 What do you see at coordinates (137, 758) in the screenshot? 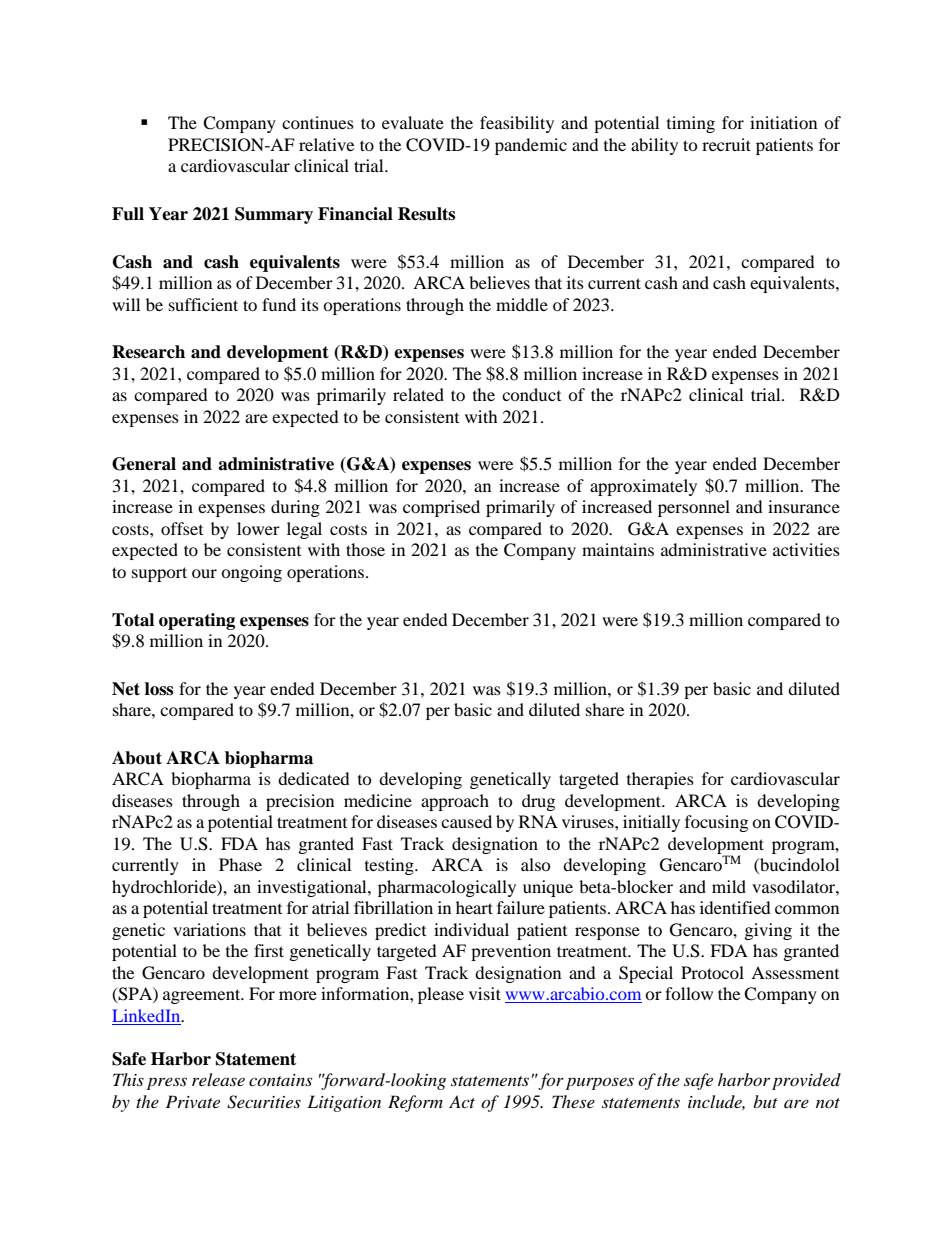
I see `About` at bounding box center [137, 758].
